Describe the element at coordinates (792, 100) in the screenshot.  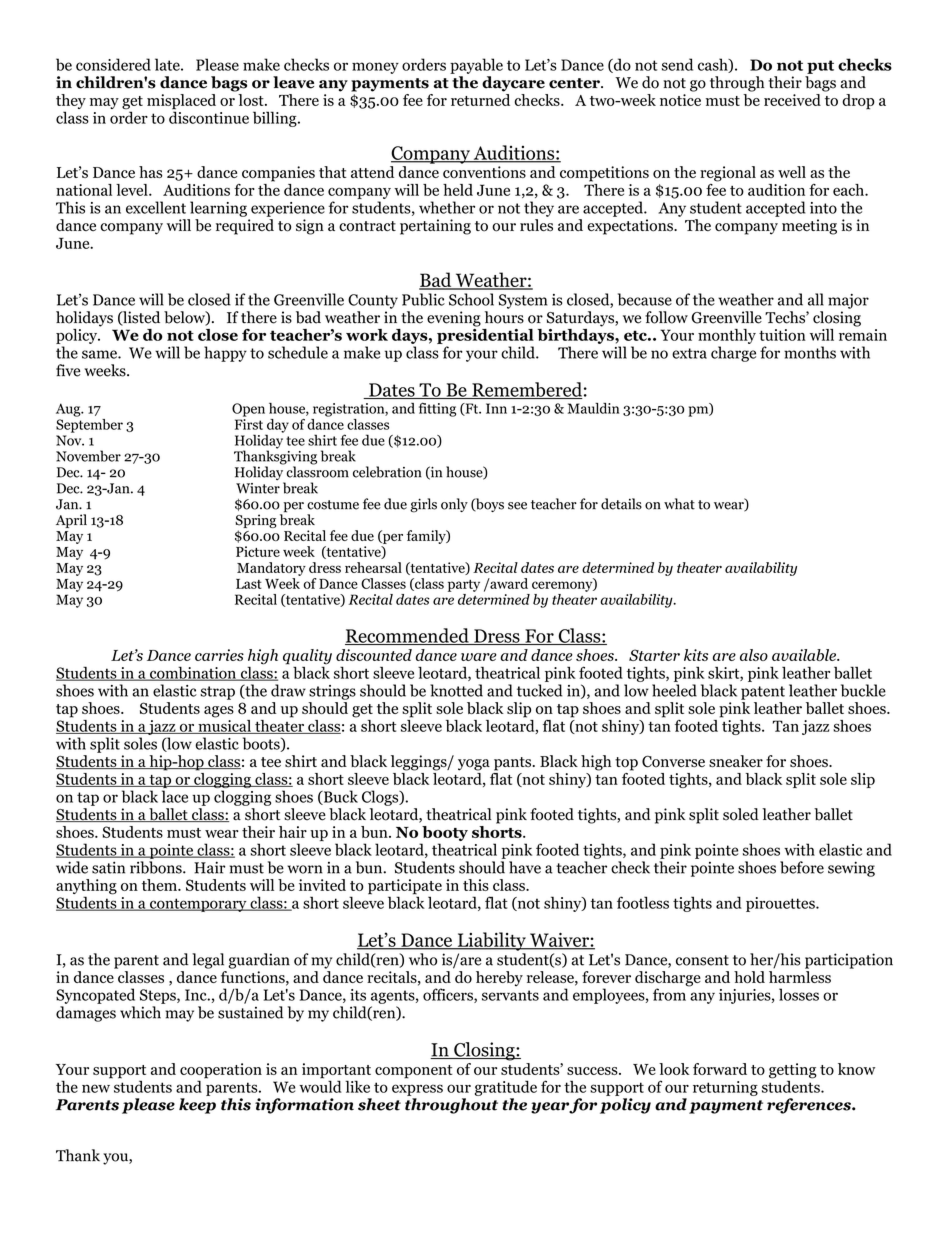
I see `received` at that location.
